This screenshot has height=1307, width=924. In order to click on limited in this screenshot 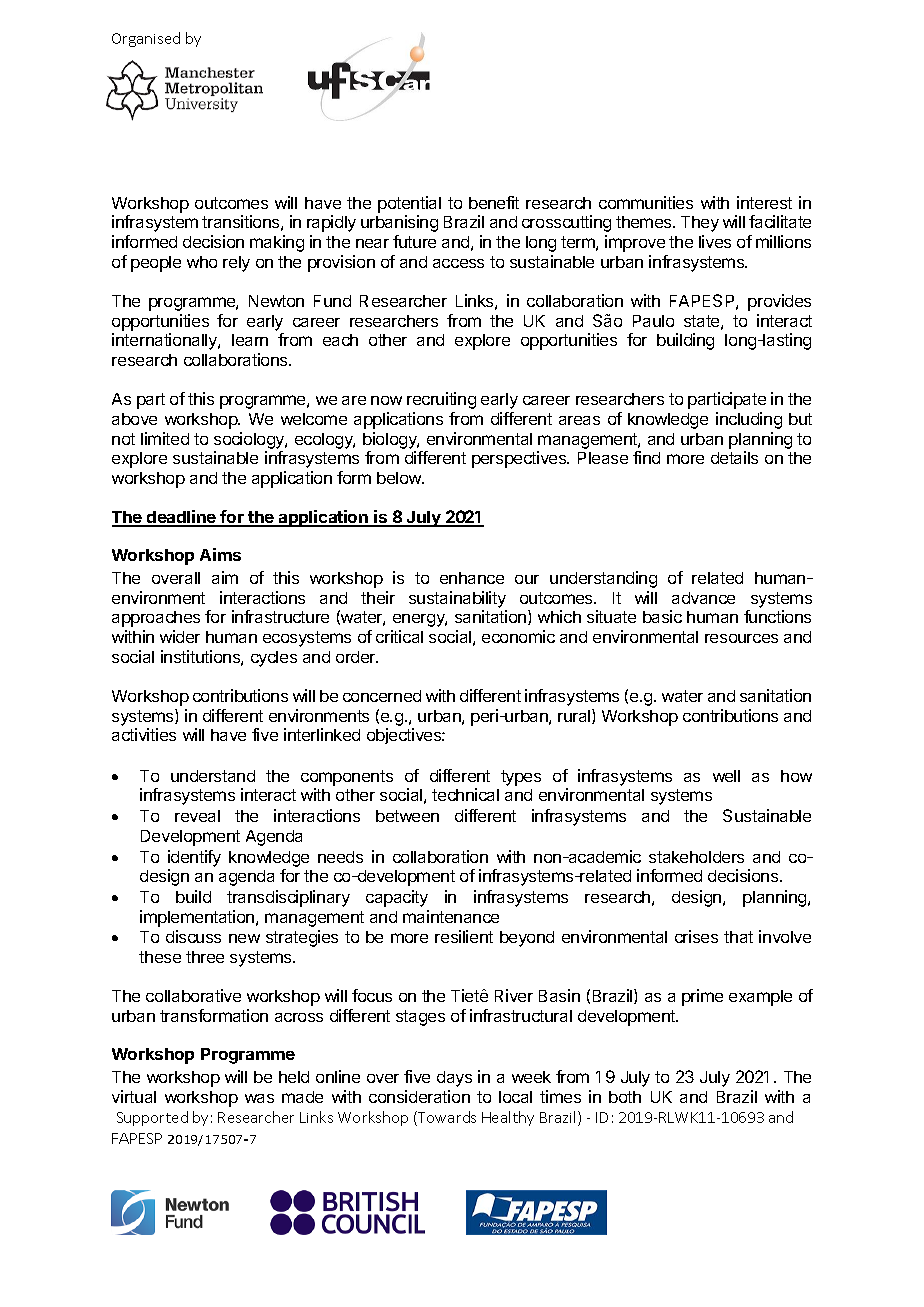, I will do `click(165, 438)`.
